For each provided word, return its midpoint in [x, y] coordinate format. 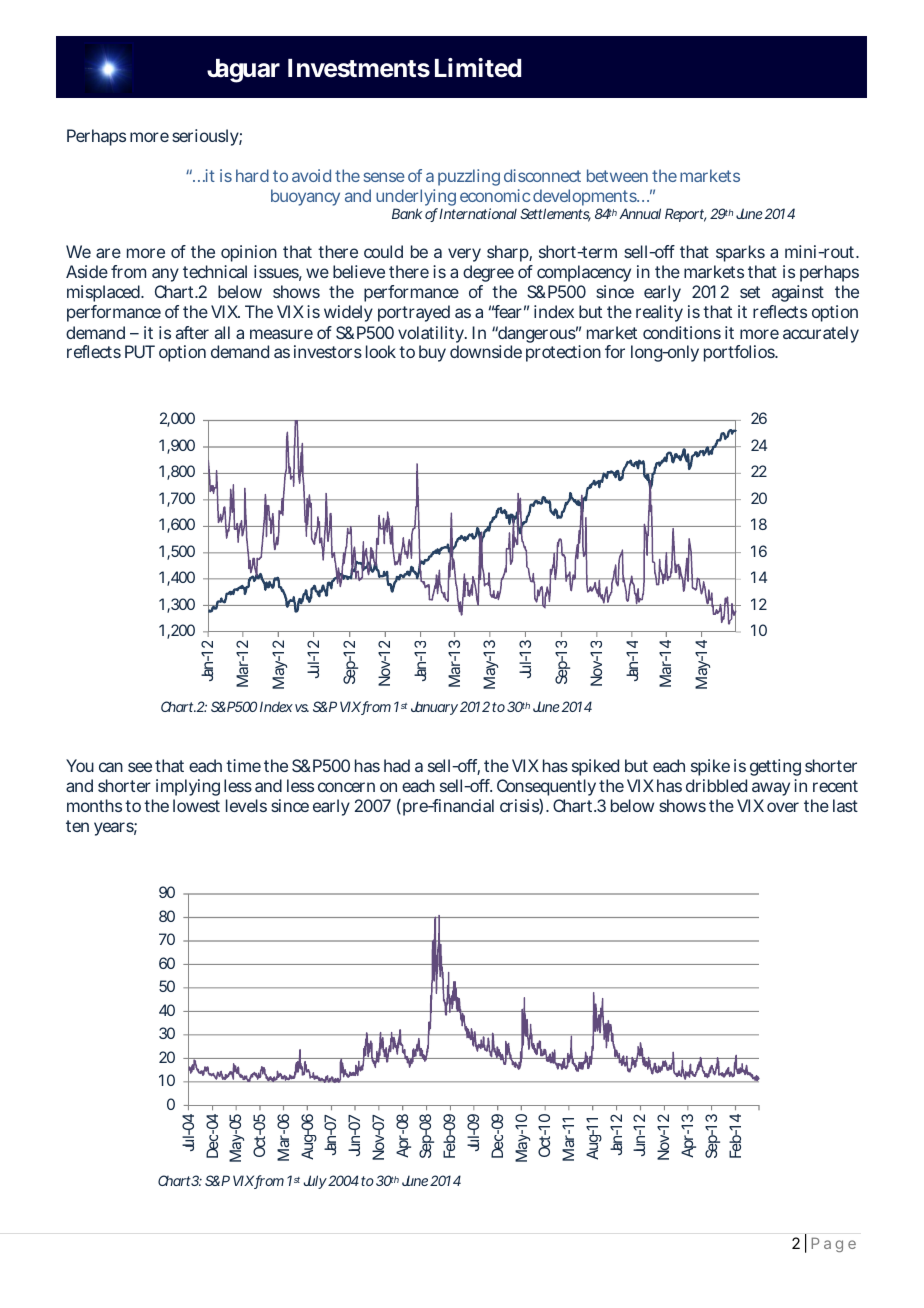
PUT [139, 351]
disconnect [542, 175]
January [434, 708]
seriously [205, 137]
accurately [821, 334]
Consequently [546, 787]
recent [835, 786]
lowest [196, 805]
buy [432, 353]
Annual [640, 213]
